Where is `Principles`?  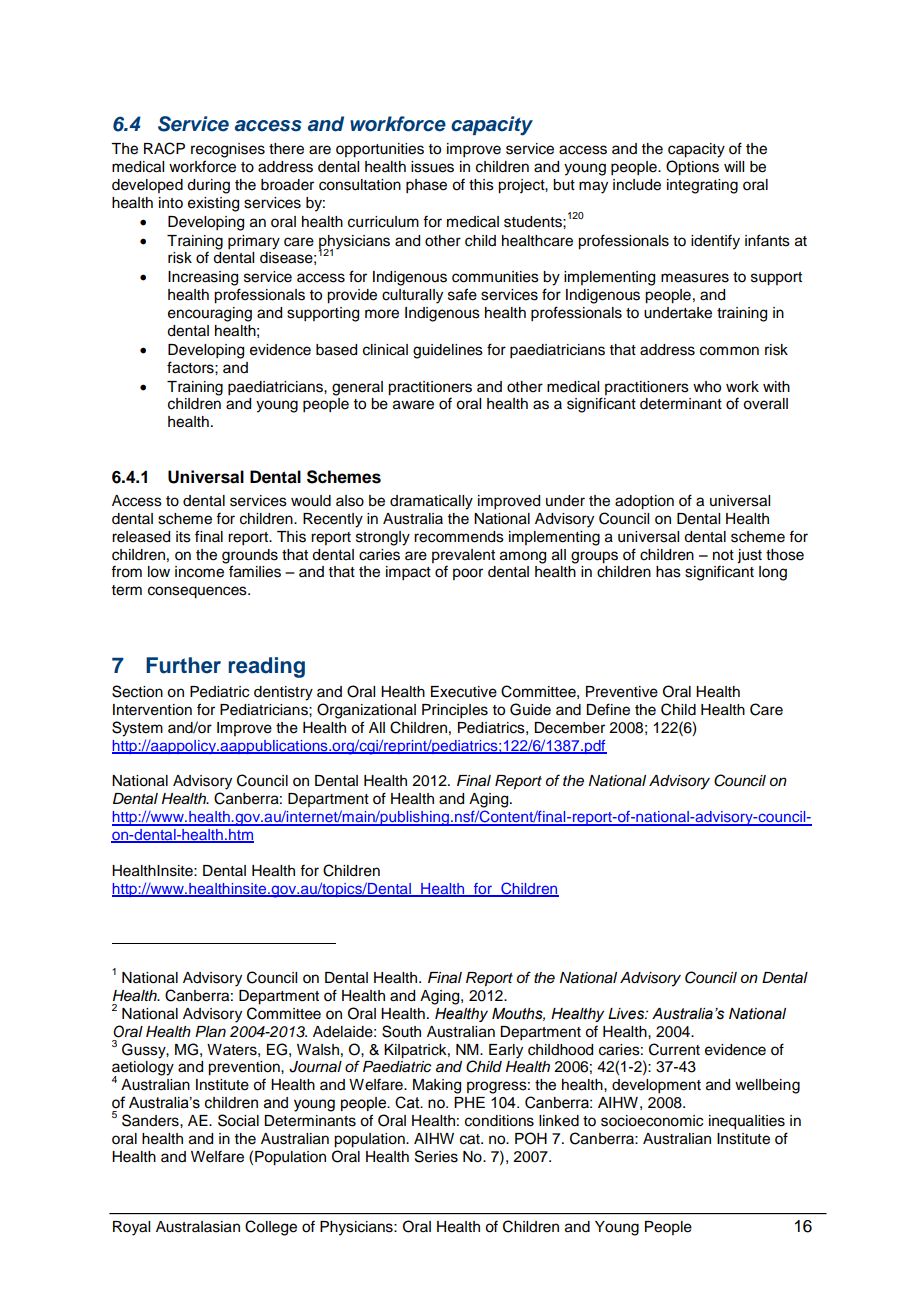 Principles is located at coordinates (455, 711).
